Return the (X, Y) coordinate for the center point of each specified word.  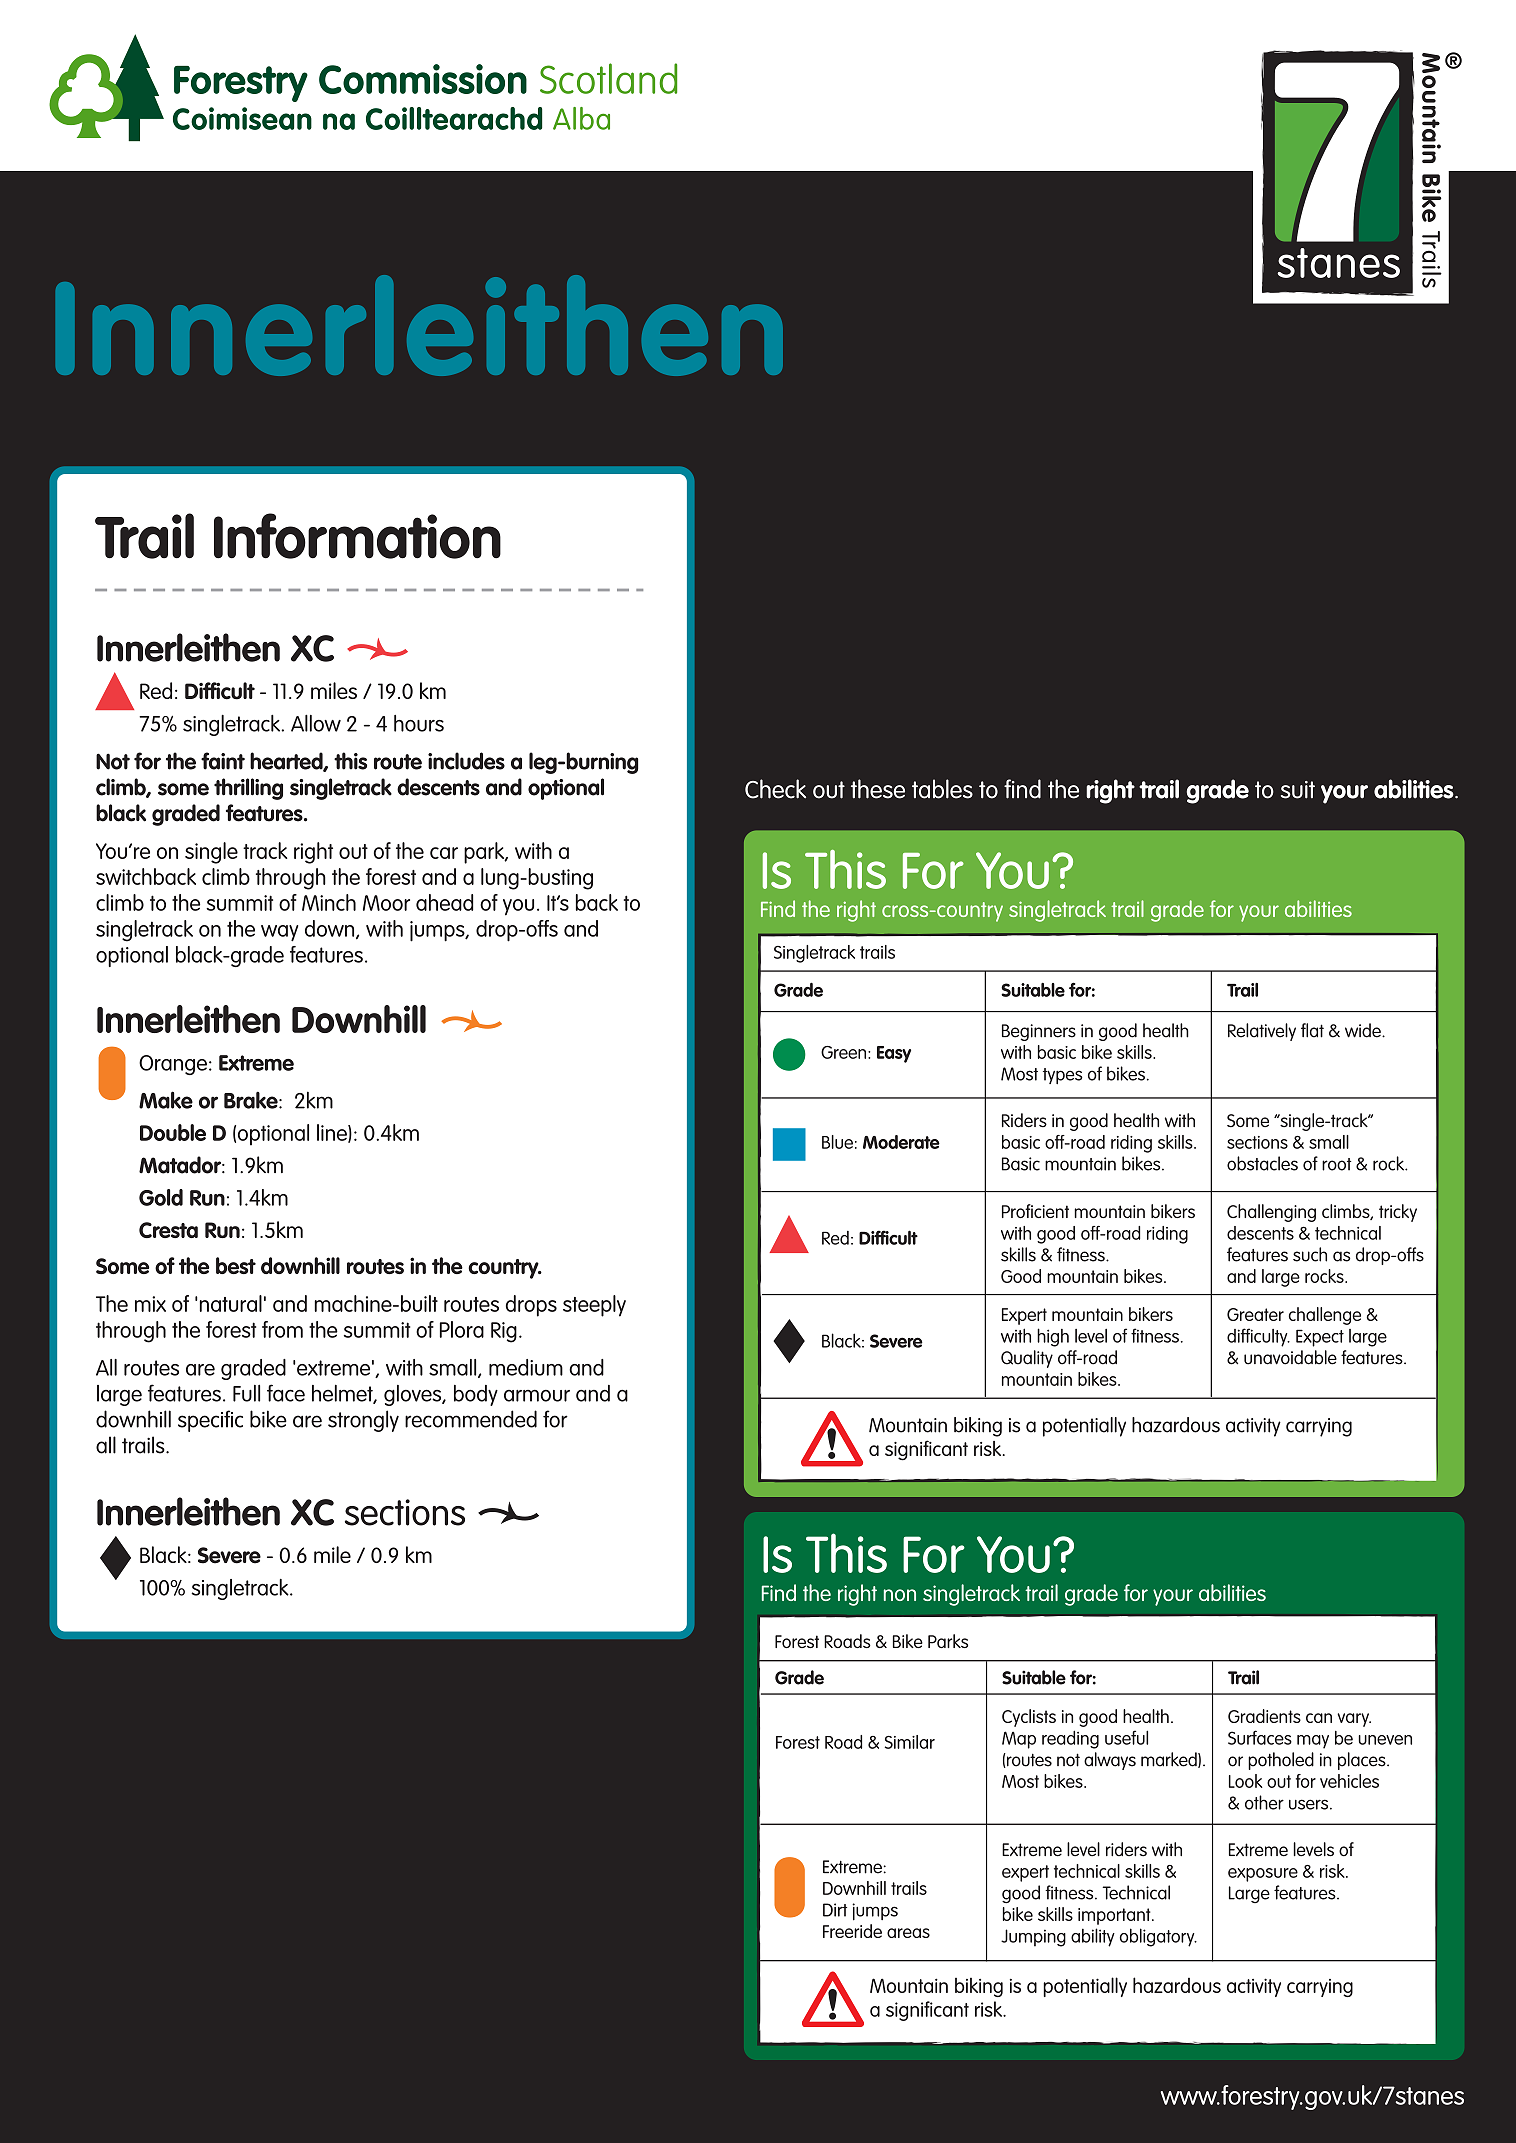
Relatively (1262, 1032)
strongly (363, 1421)
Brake (252, 1100)
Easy (894, 1054)
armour (537, 1395)
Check (775, 789)
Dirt (835, 1910)
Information (357, 536)
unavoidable (1290, 1357)
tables (942, 789)
